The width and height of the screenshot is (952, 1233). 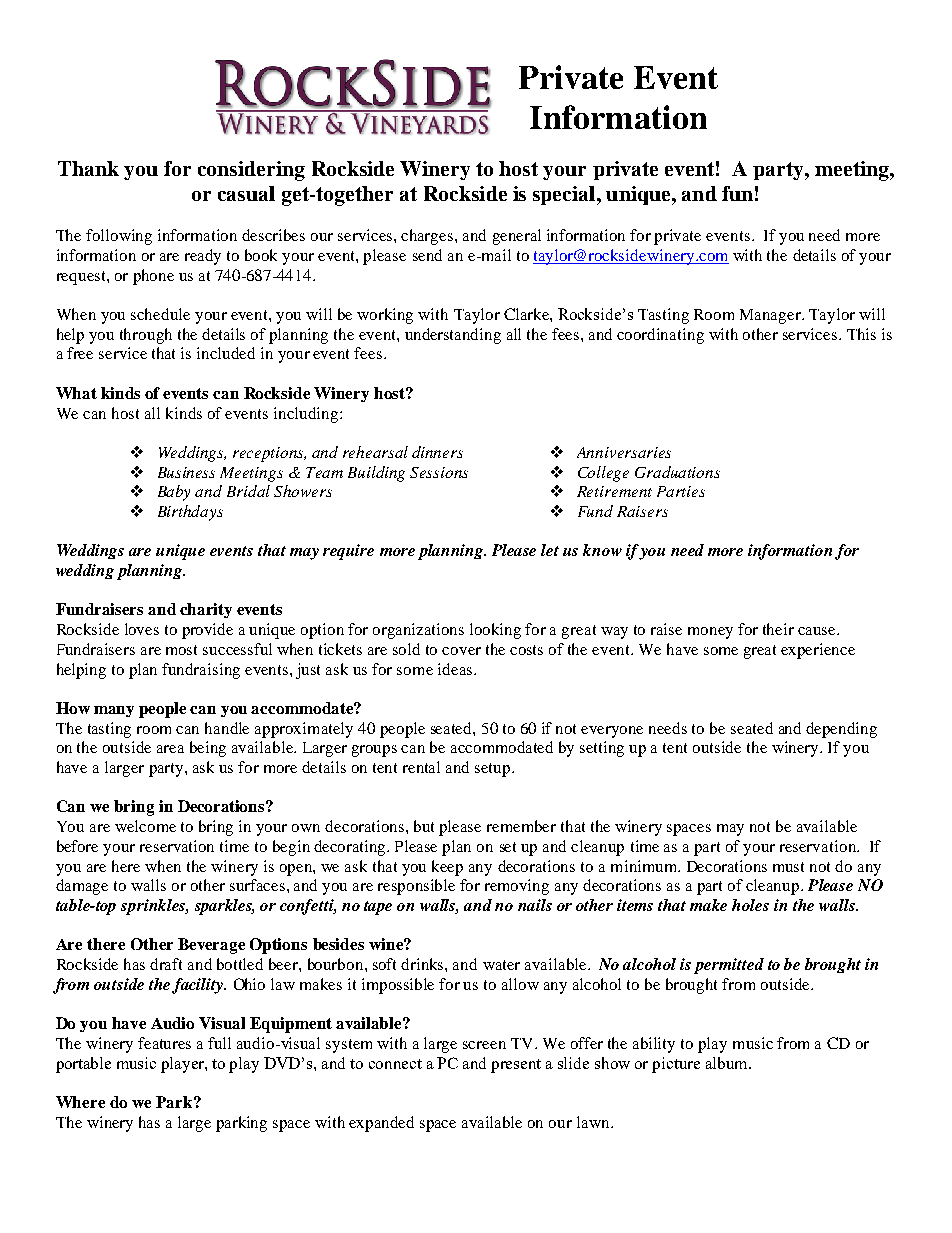 I want to click on cover, so click(x=461, y=651).
